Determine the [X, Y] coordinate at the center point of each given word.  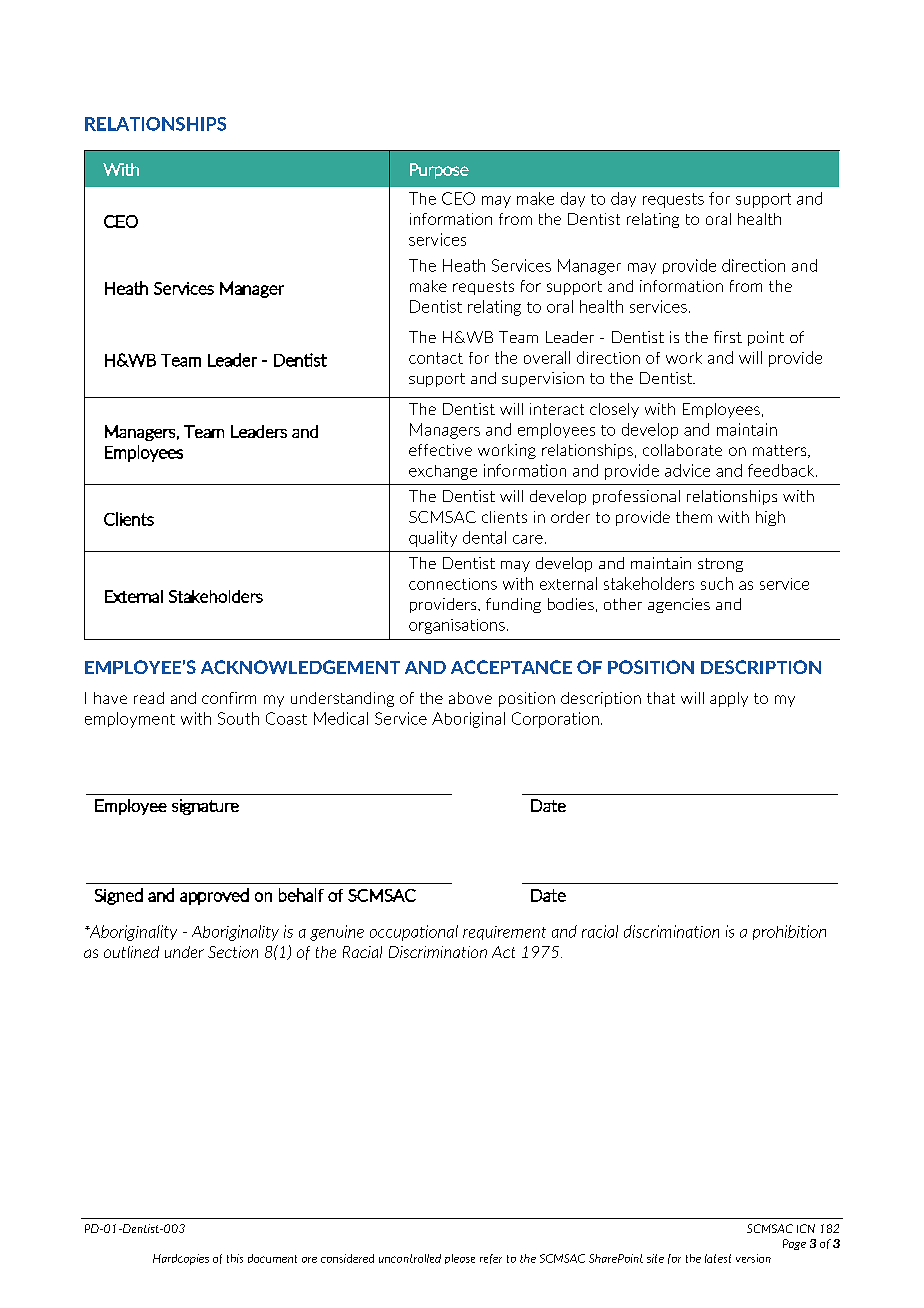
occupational [414, 933]
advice [687, 470]
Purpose [439, 171]
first [728, 337]
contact [436, 358]
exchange [443, 472]
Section [233, 952]
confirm [229, 698]
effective [440, 450]
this [235, 1258]
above [470, 698]
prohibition [789, 932]
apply [729, 699]
